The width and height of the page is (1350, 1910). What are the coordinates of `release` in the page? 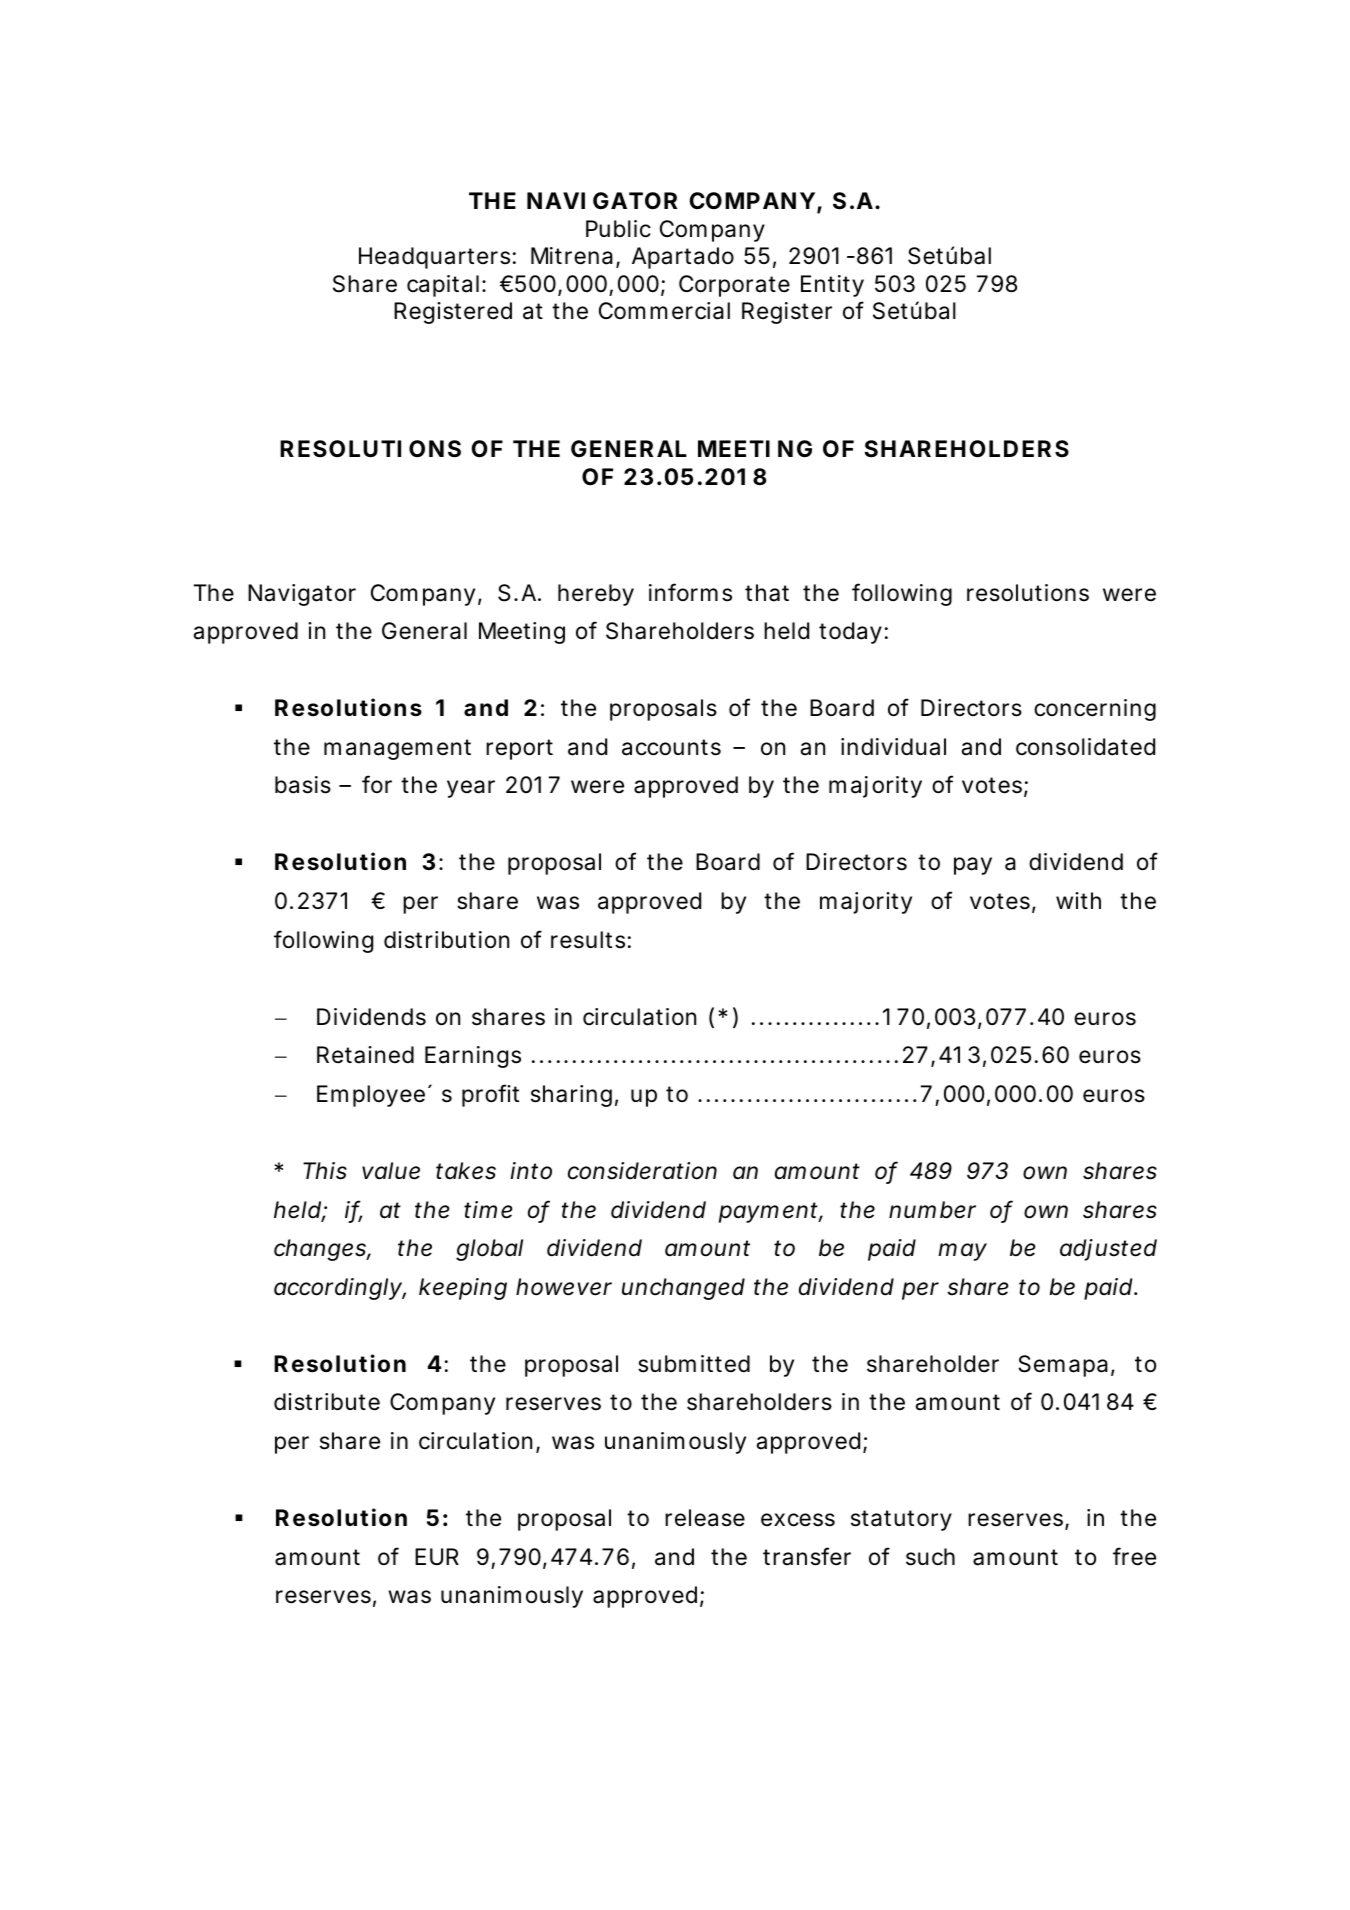 It's located at (705, 1518).
